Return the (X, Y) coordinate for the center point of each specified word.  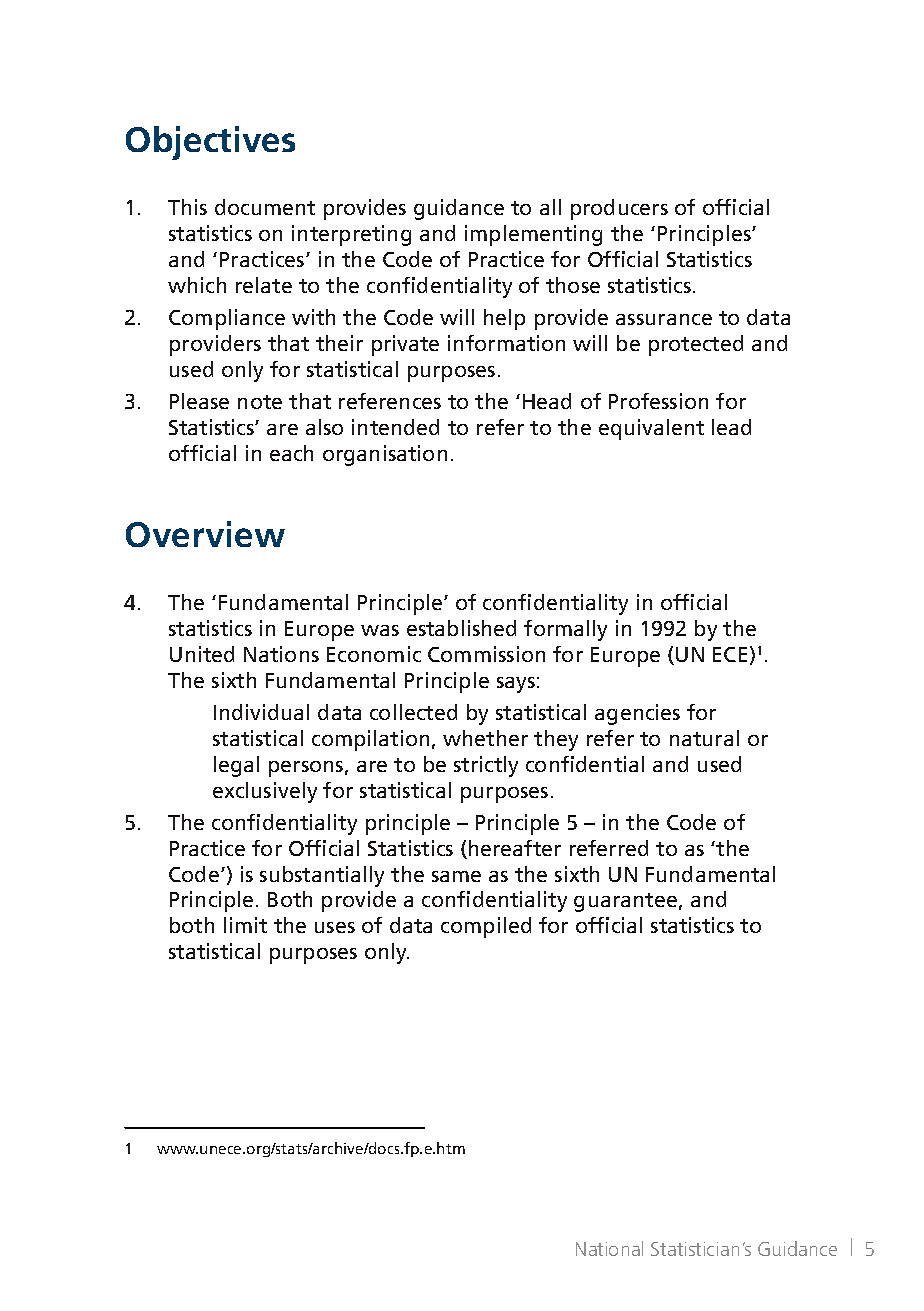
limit (245, 925)
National (609, 1248)
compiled (486, 927)
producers (619, 209)
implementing (533, 235)
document (265, 207)
